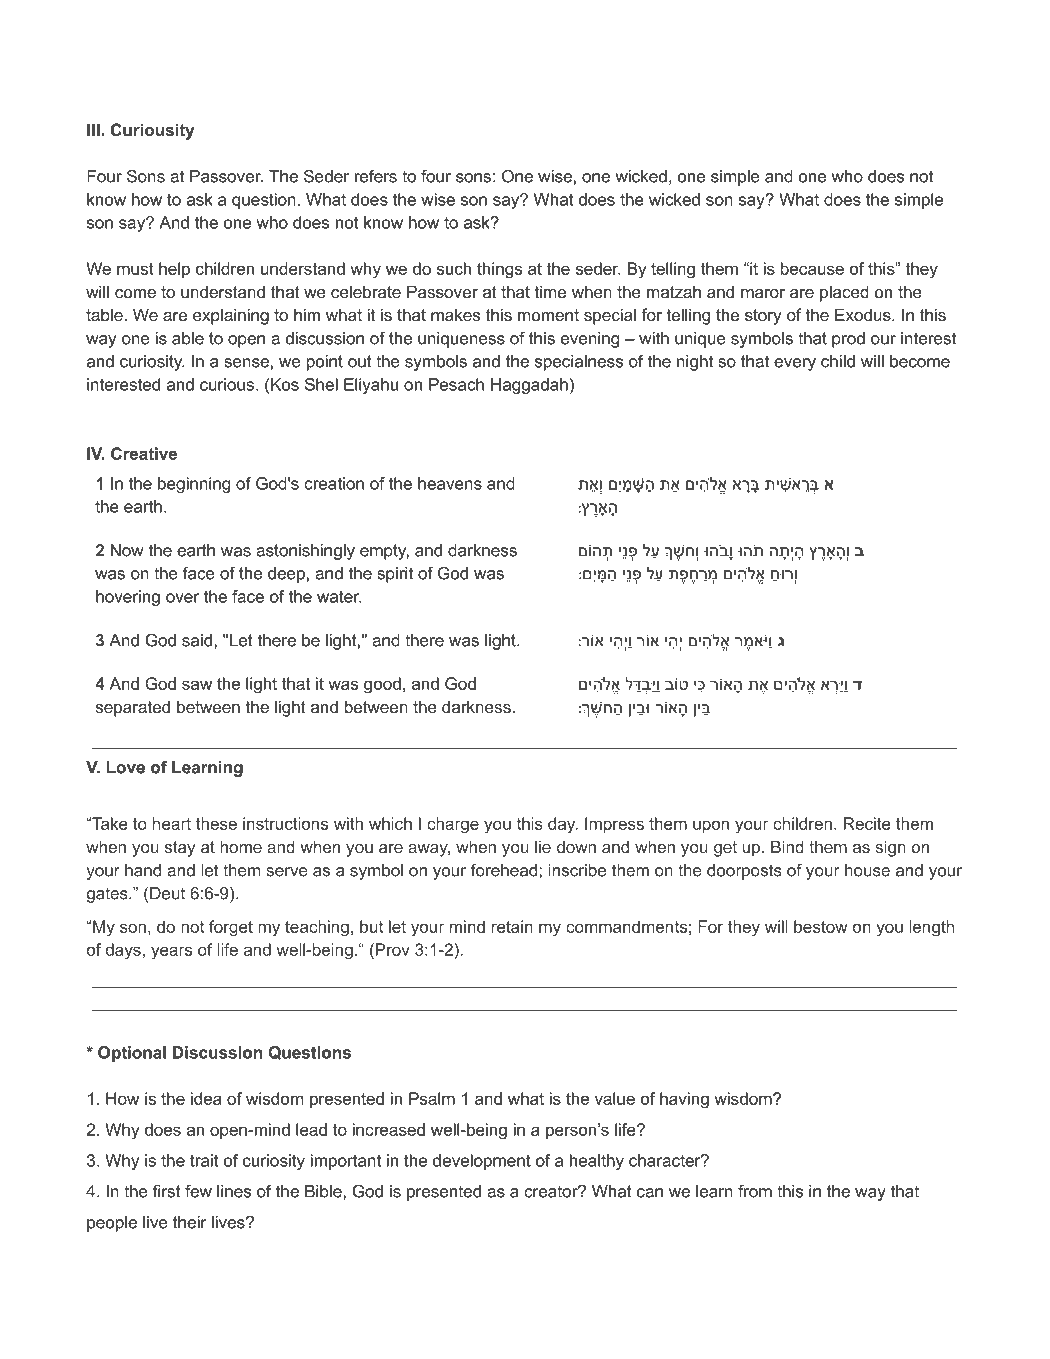  I want to click on years, so click(171, 953).
